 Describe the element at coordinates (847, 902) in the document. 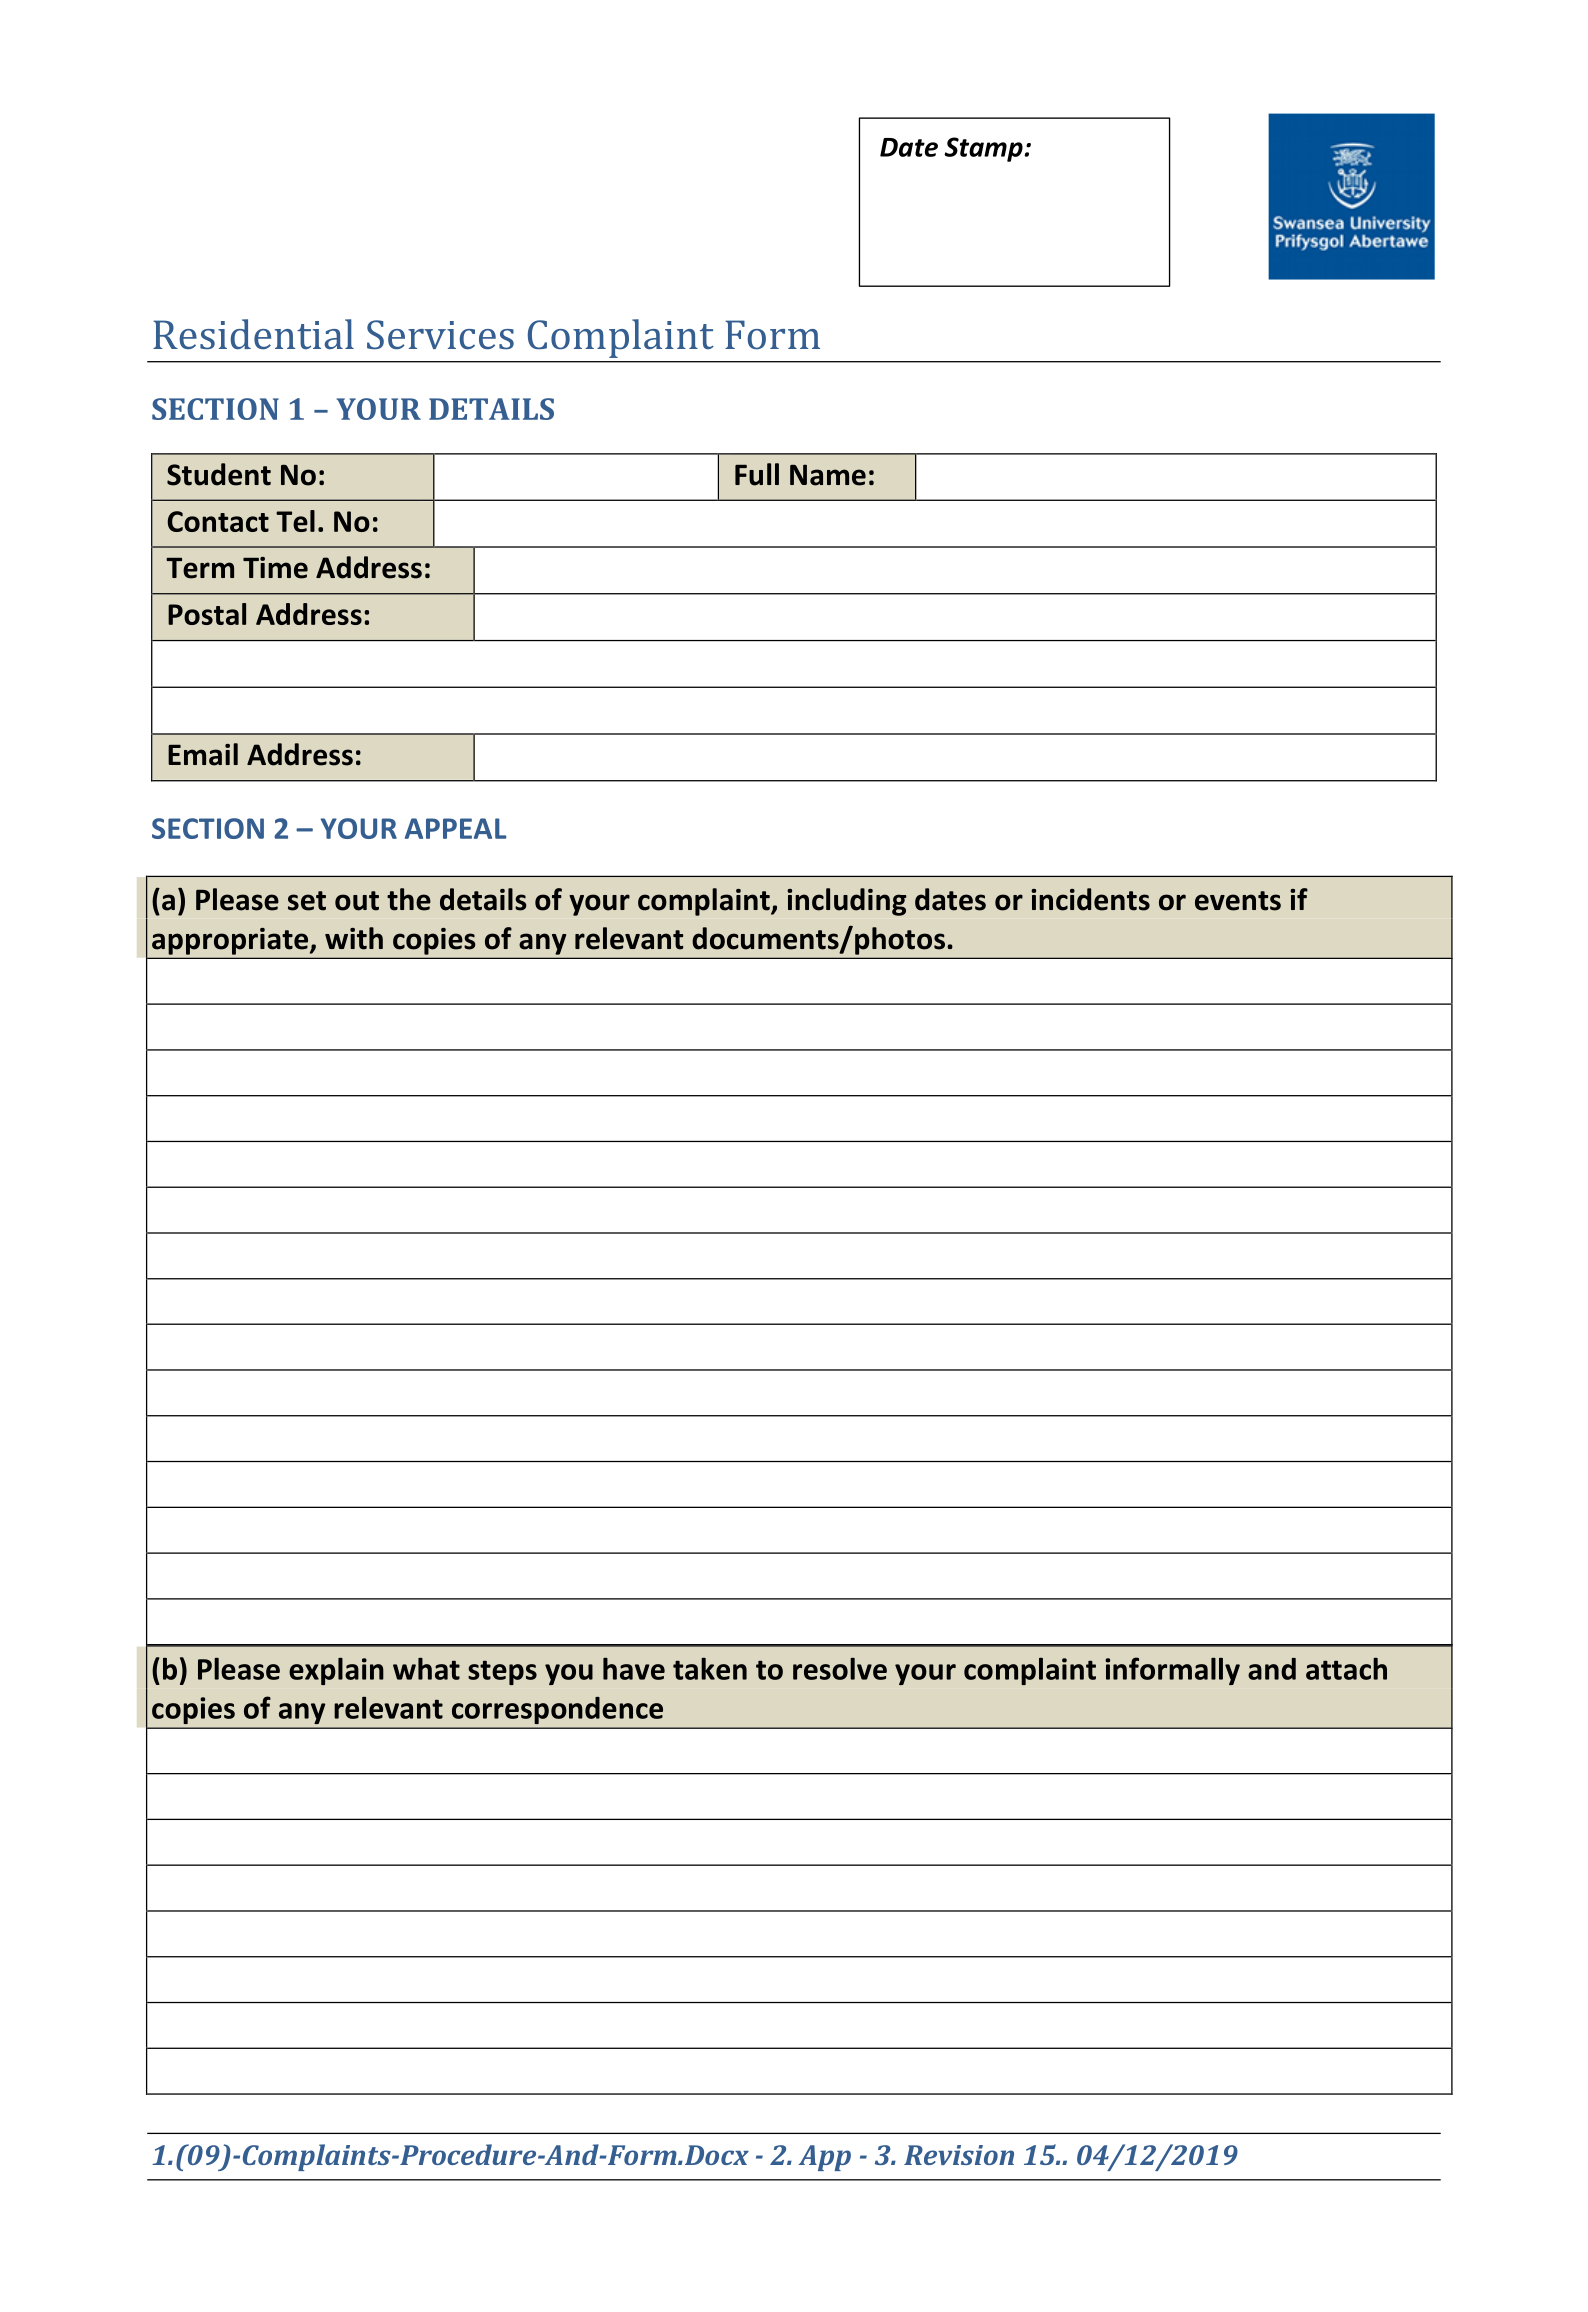

I see `including` at that location.
